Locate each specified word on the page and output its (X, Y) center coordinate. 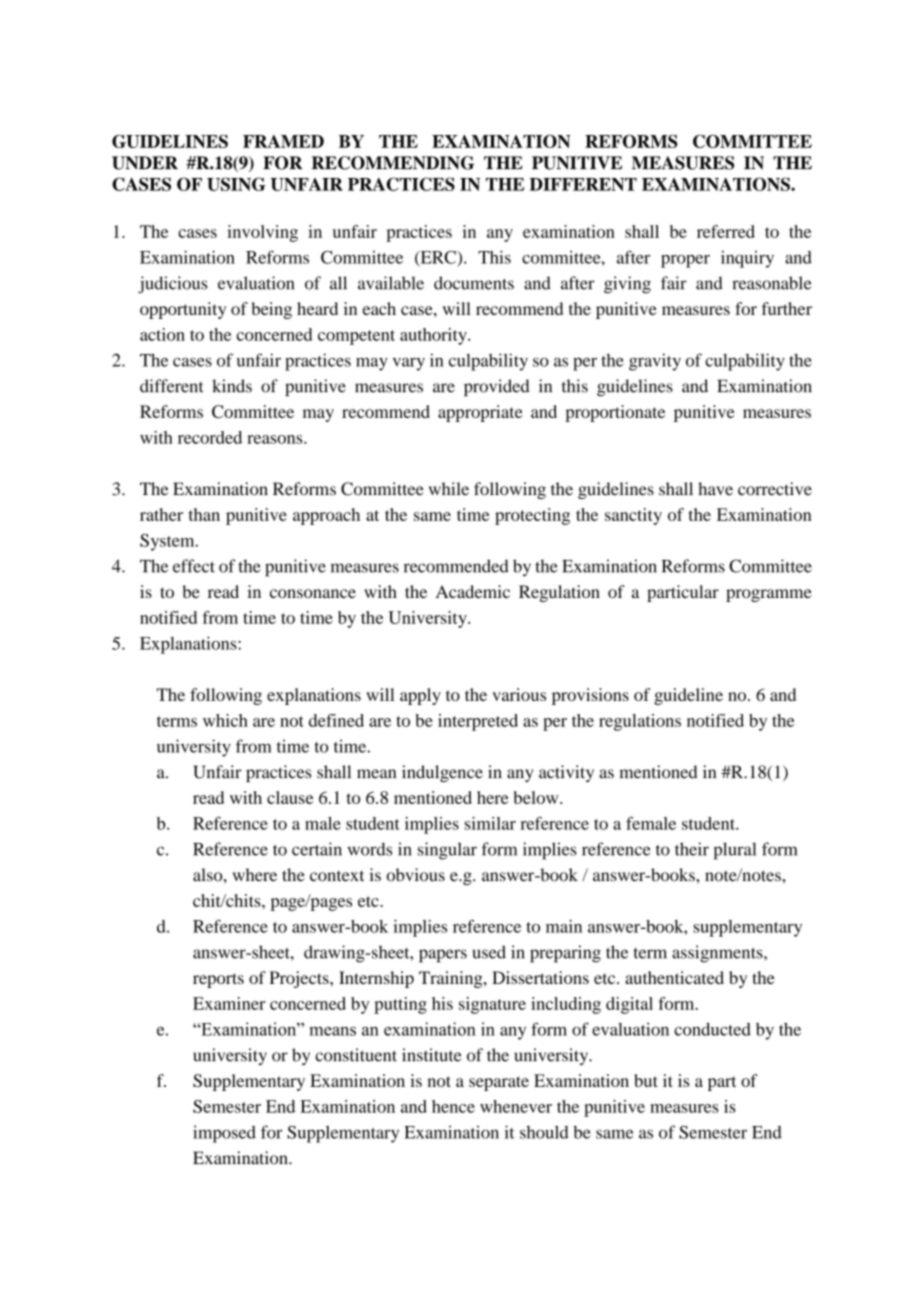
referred (726, 231)
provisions (590, 696)
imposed (224, 1134)
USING (236, 184)
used (489, 952)
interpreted (478, 722)
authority (434, 336)
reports (218, 980)
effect (194, 566)
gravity (655, 362)
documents (474, 283)
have (715, 489)
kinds (232, 386)
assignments (718, 954)
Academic (473, 591)
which (225, 720)
